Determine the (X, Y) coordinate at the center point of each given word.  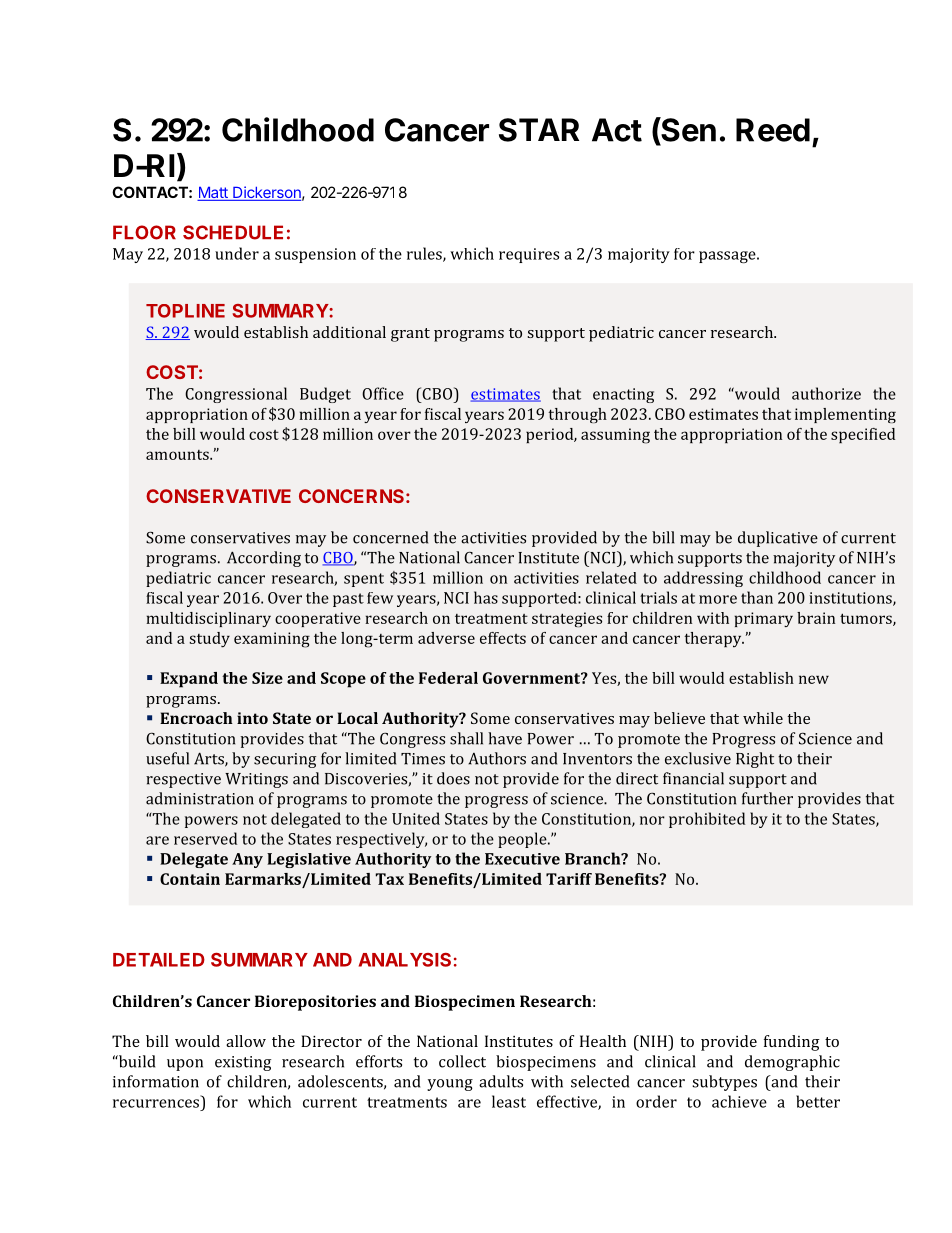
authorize (826, 393)
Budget (325, 395)
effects (503, 638)
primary (763, 619)
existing (243, 1063)
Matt (213, 194)
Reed (773, 130)
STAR (539, 130)
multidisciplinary (208, 619)
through (577, 415)
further (767, 798)
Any (247, 860)
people (523, 840)
